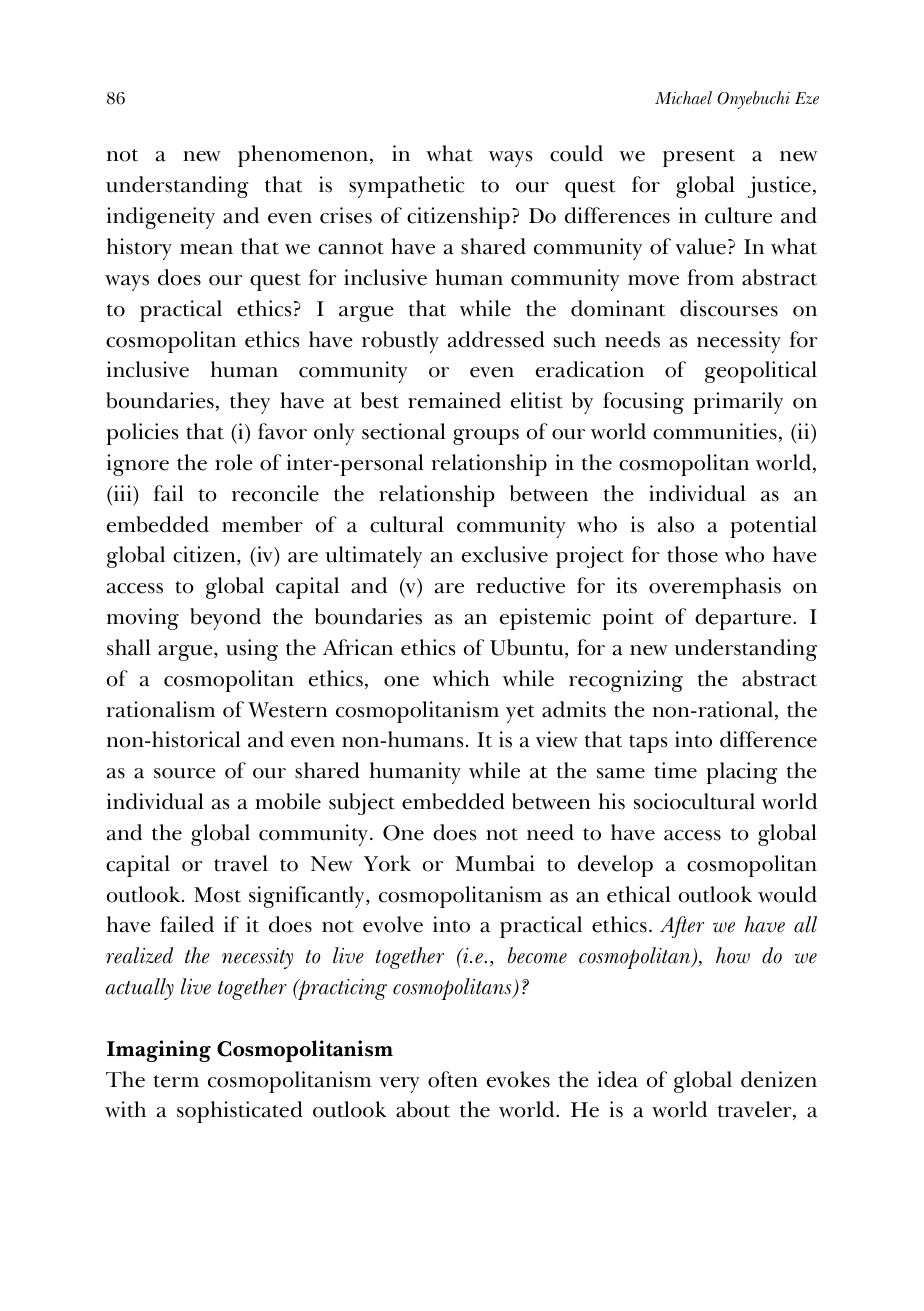  I want to click on present, so click(699, 158).
